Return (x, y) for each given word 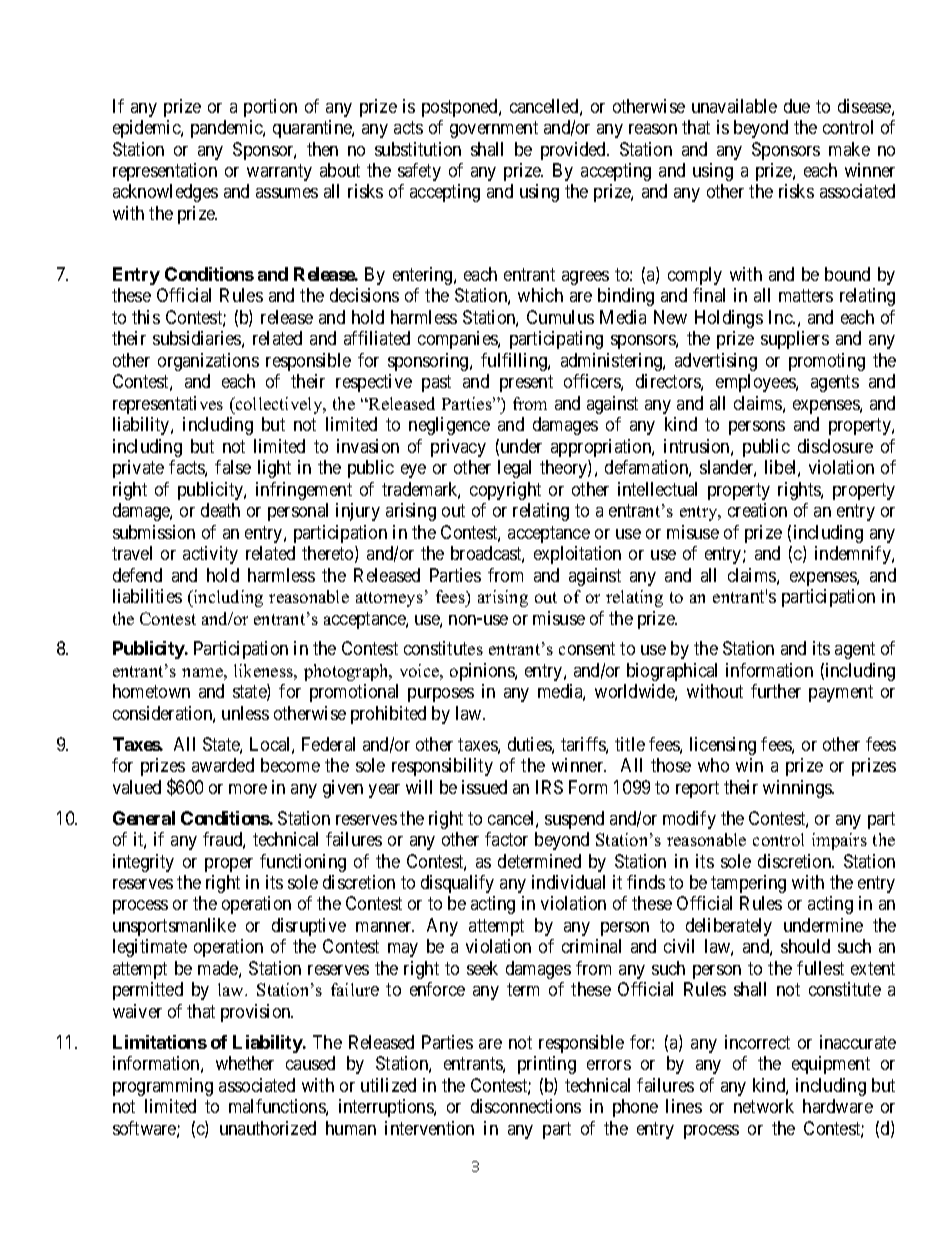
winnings (798, 789)
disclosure (835, 446)
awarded (223, 765)
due (797, 106)
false (233, 467)
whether (245, 1063)
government (494, 129)
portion (270, 108)
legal (514, 469)
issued (484, 787)
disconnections (526, 1106)
